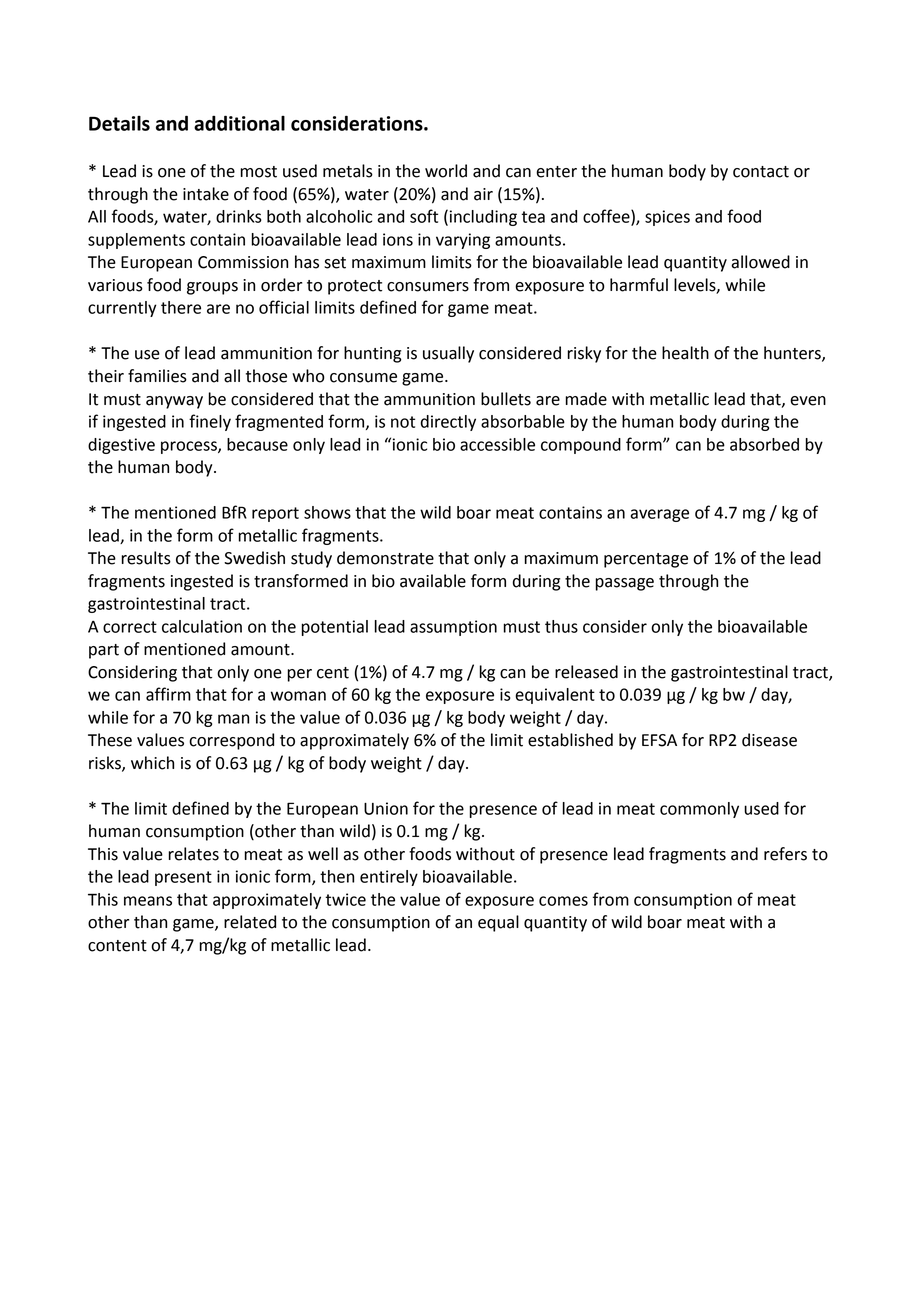  I want to click on released, so click(586, 672).
